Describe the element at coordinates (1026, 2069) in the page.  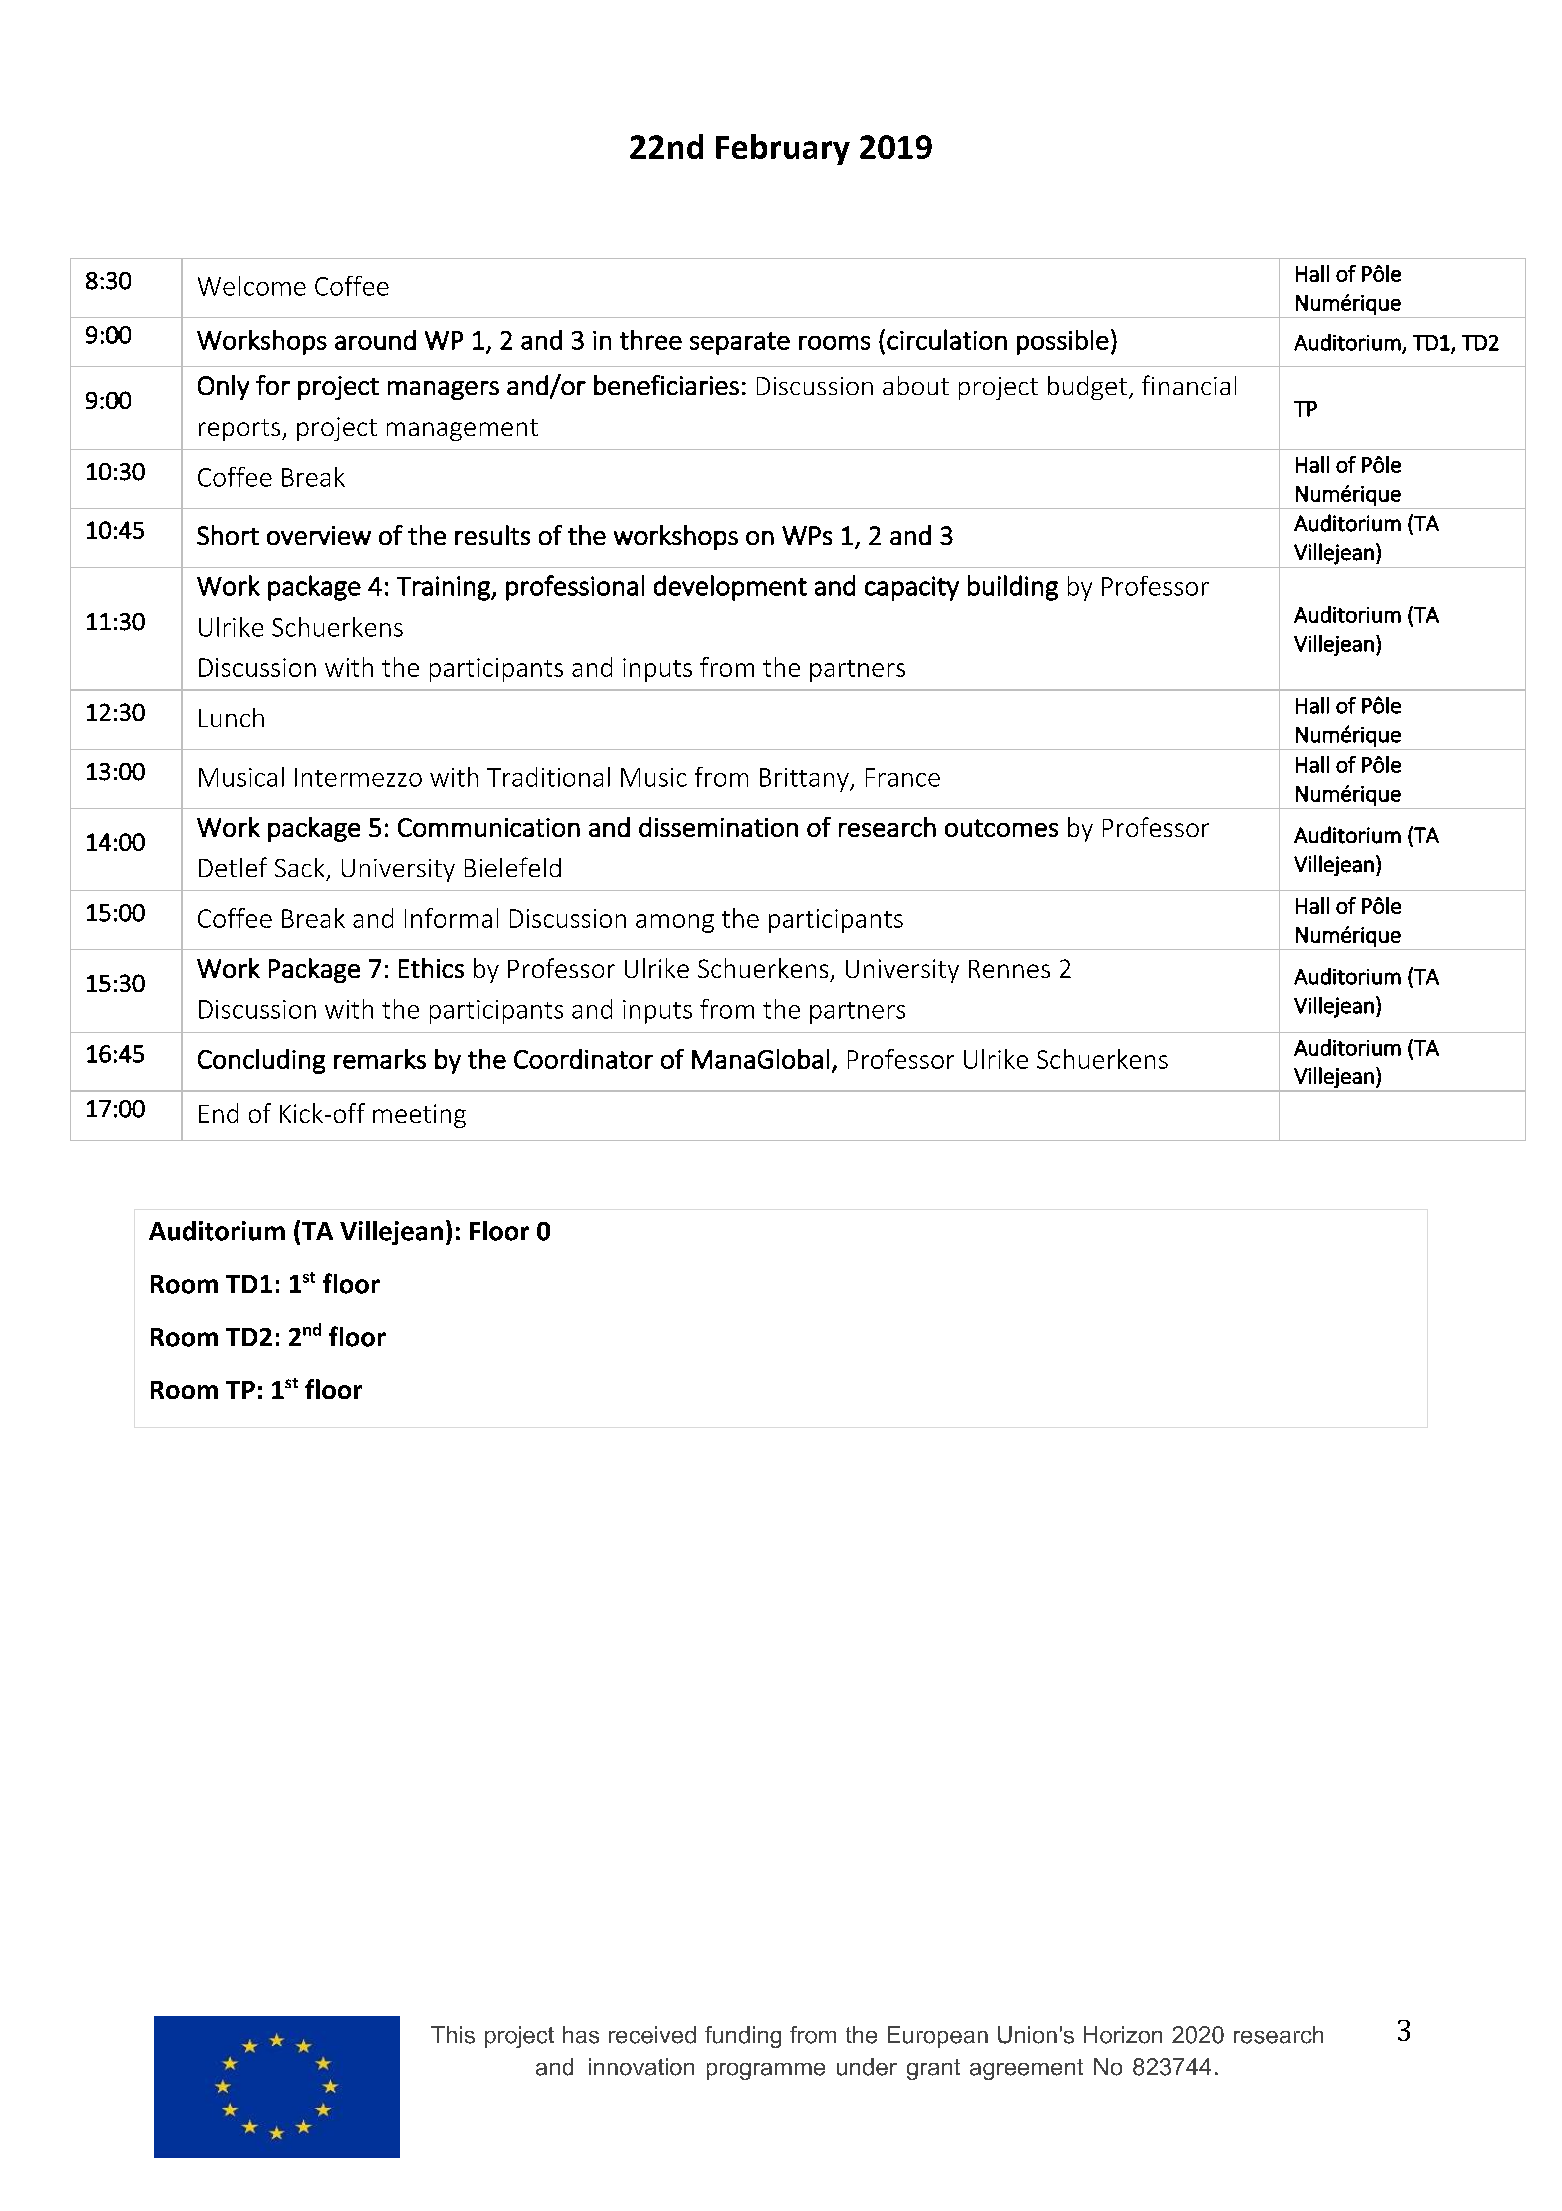
I see `agreement` at that location.
